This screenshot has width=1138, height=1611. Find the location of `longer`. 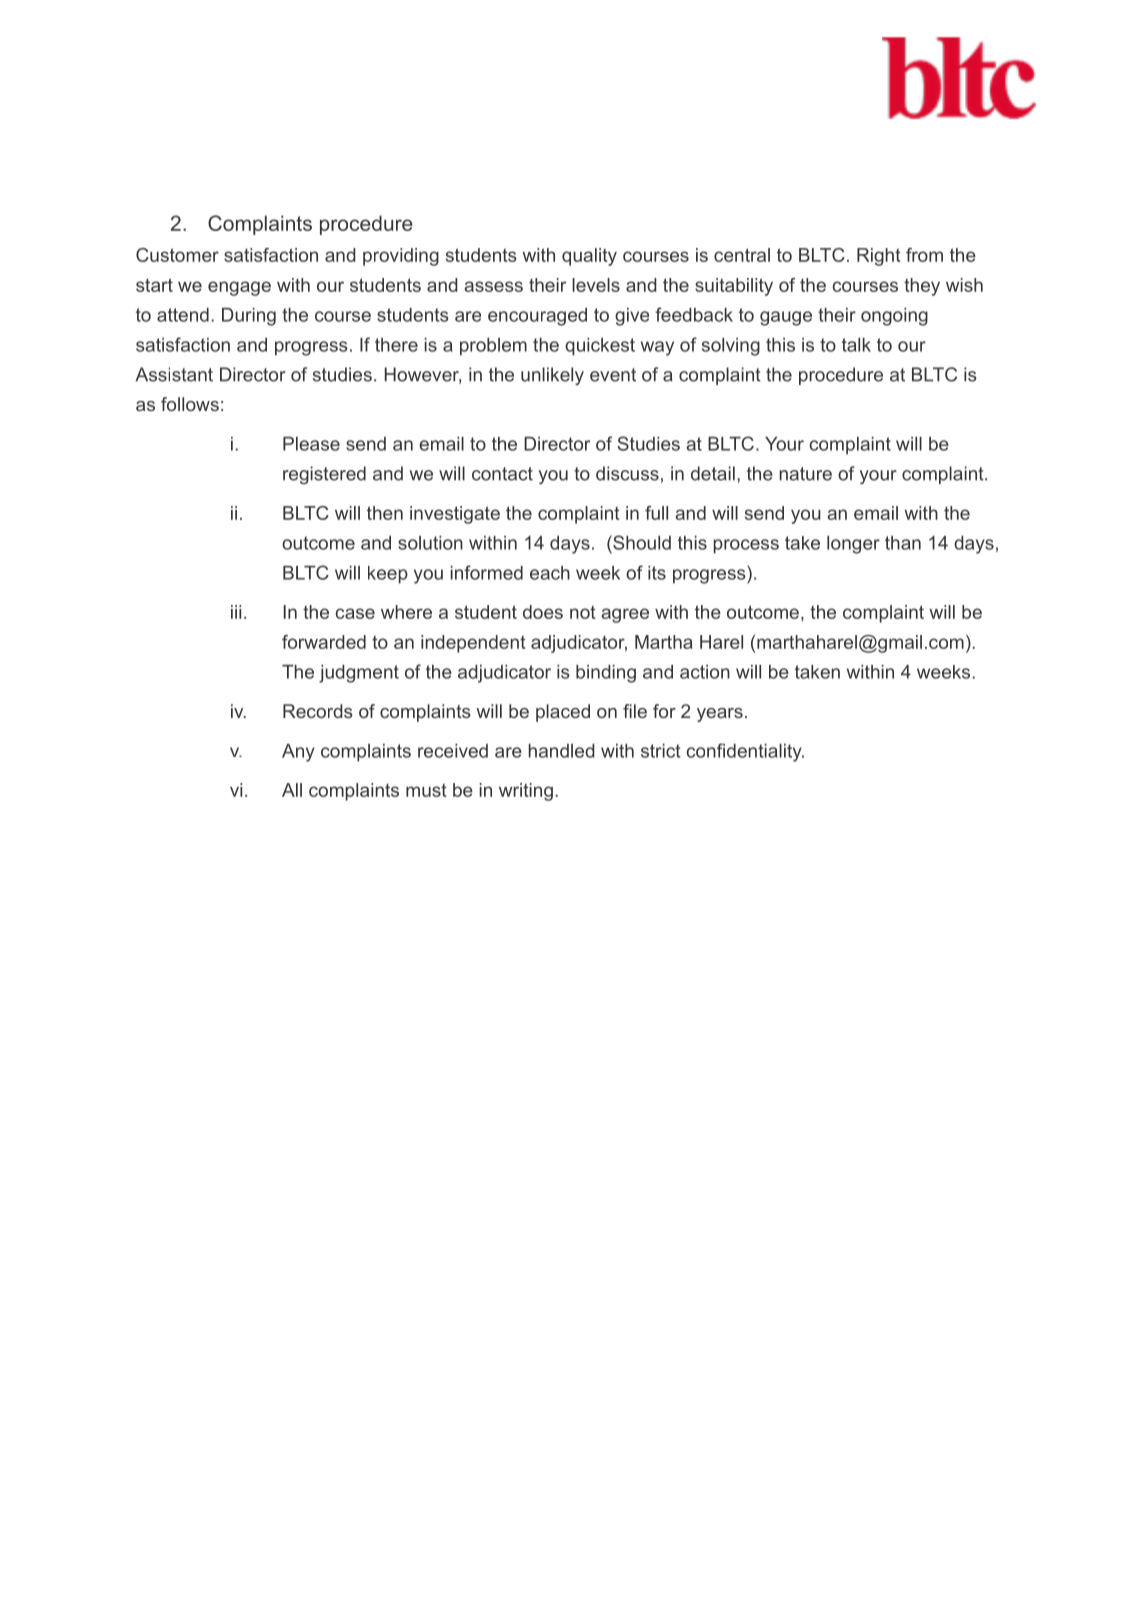

longer is located at coordinates (853, 545).
